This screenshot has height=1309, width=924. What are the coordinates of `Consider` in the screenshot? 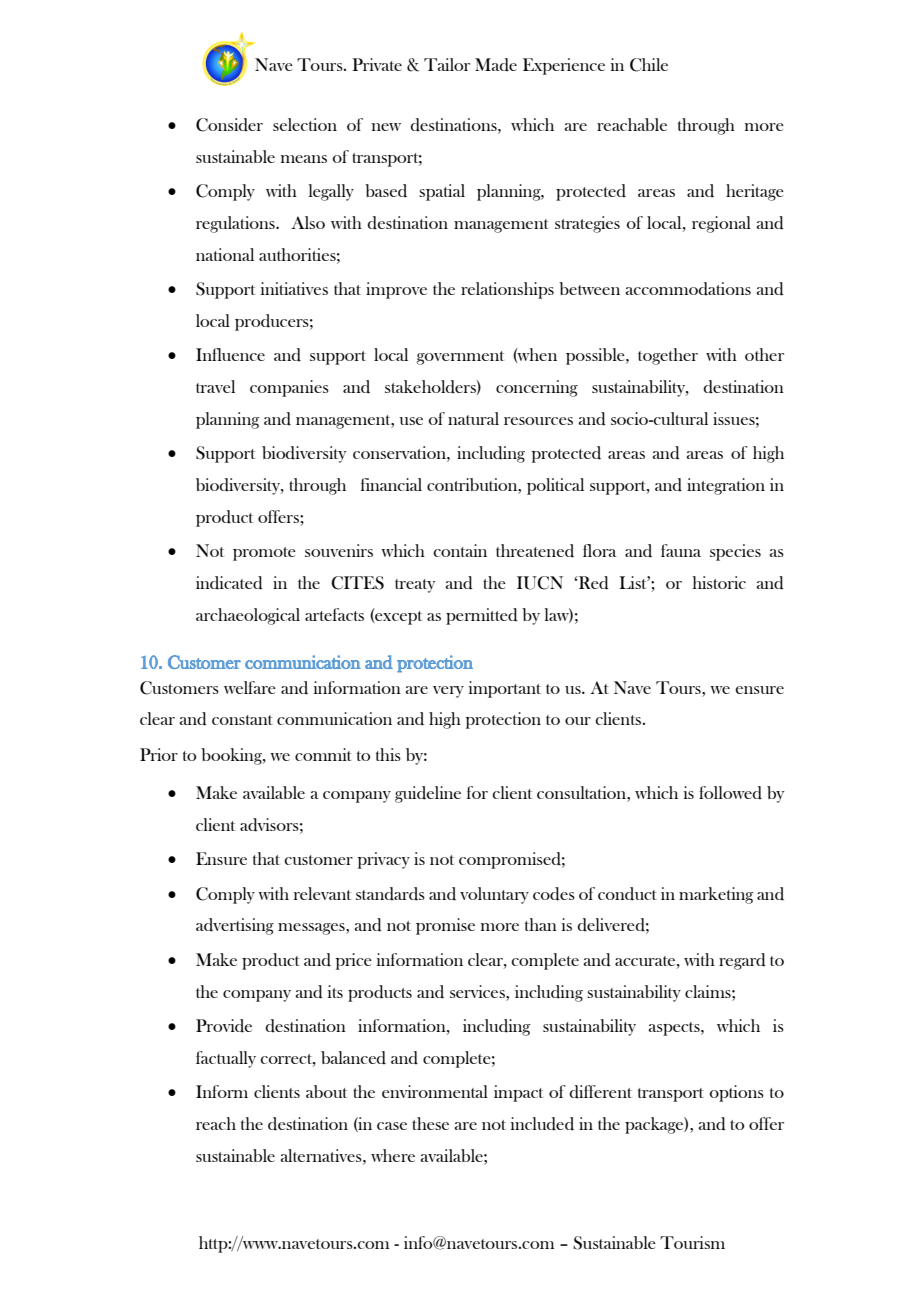 It's located at (229, 125).
